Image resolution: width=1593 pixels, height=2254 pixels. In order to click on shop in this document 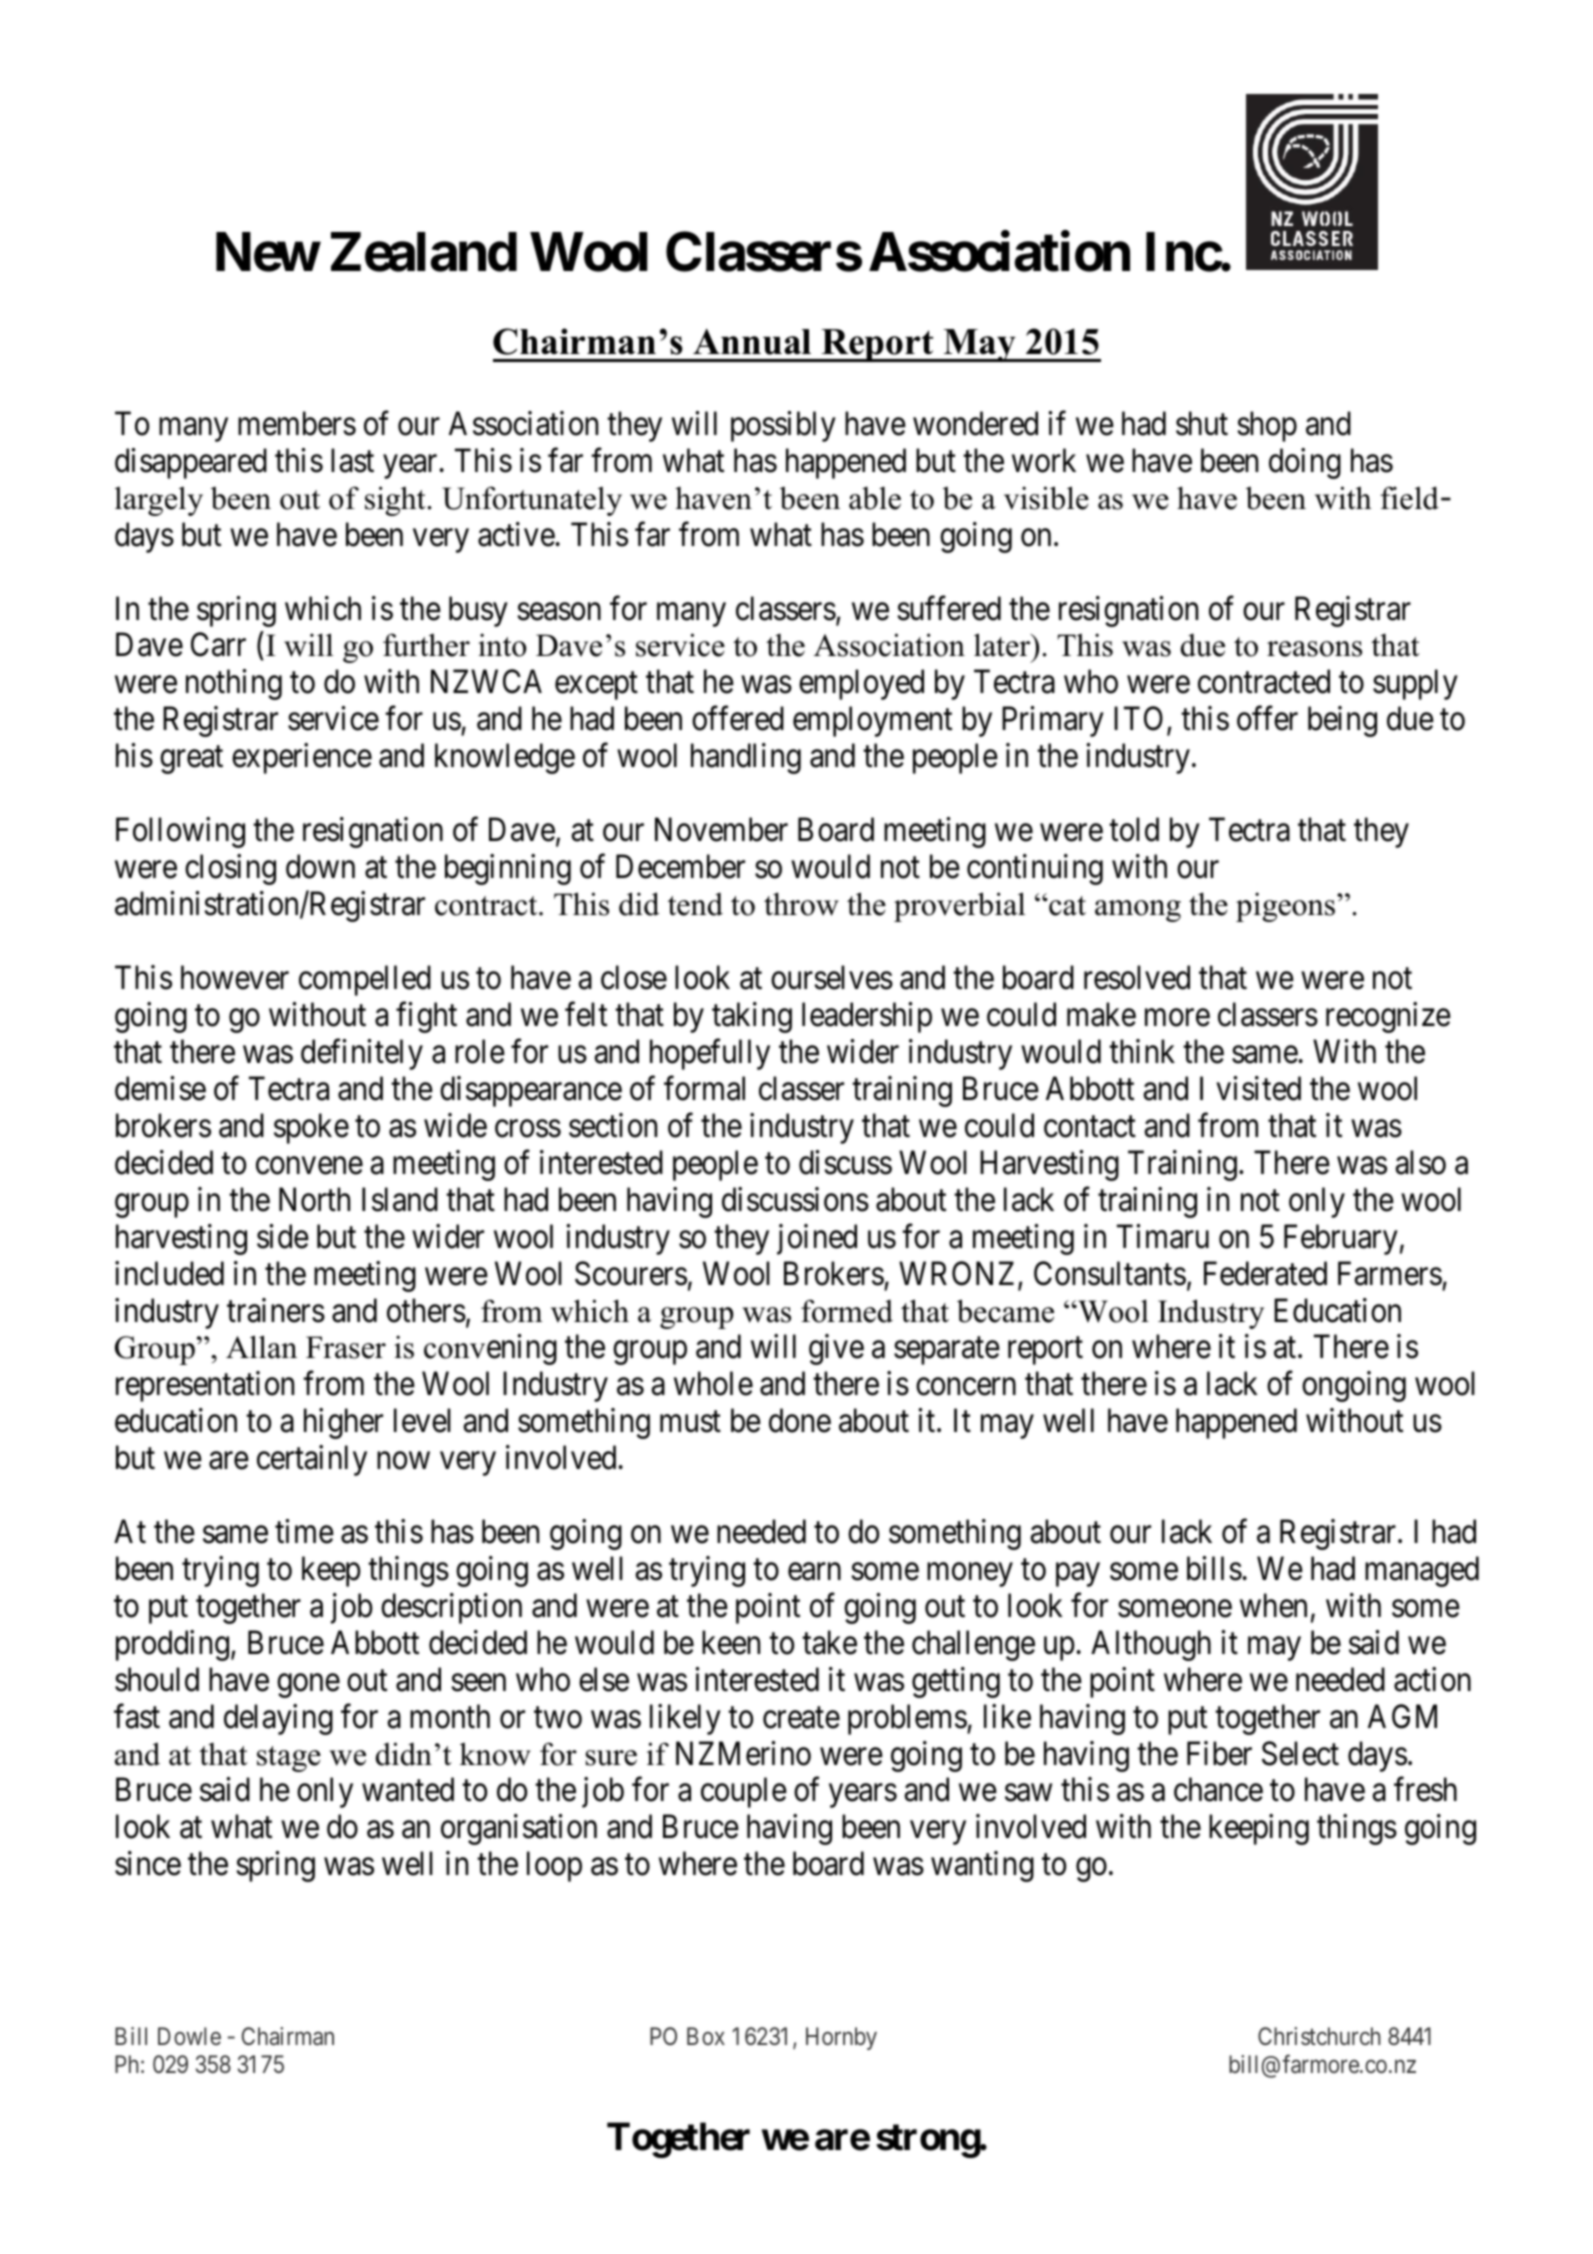, I will do `click(1267, 426)`.
